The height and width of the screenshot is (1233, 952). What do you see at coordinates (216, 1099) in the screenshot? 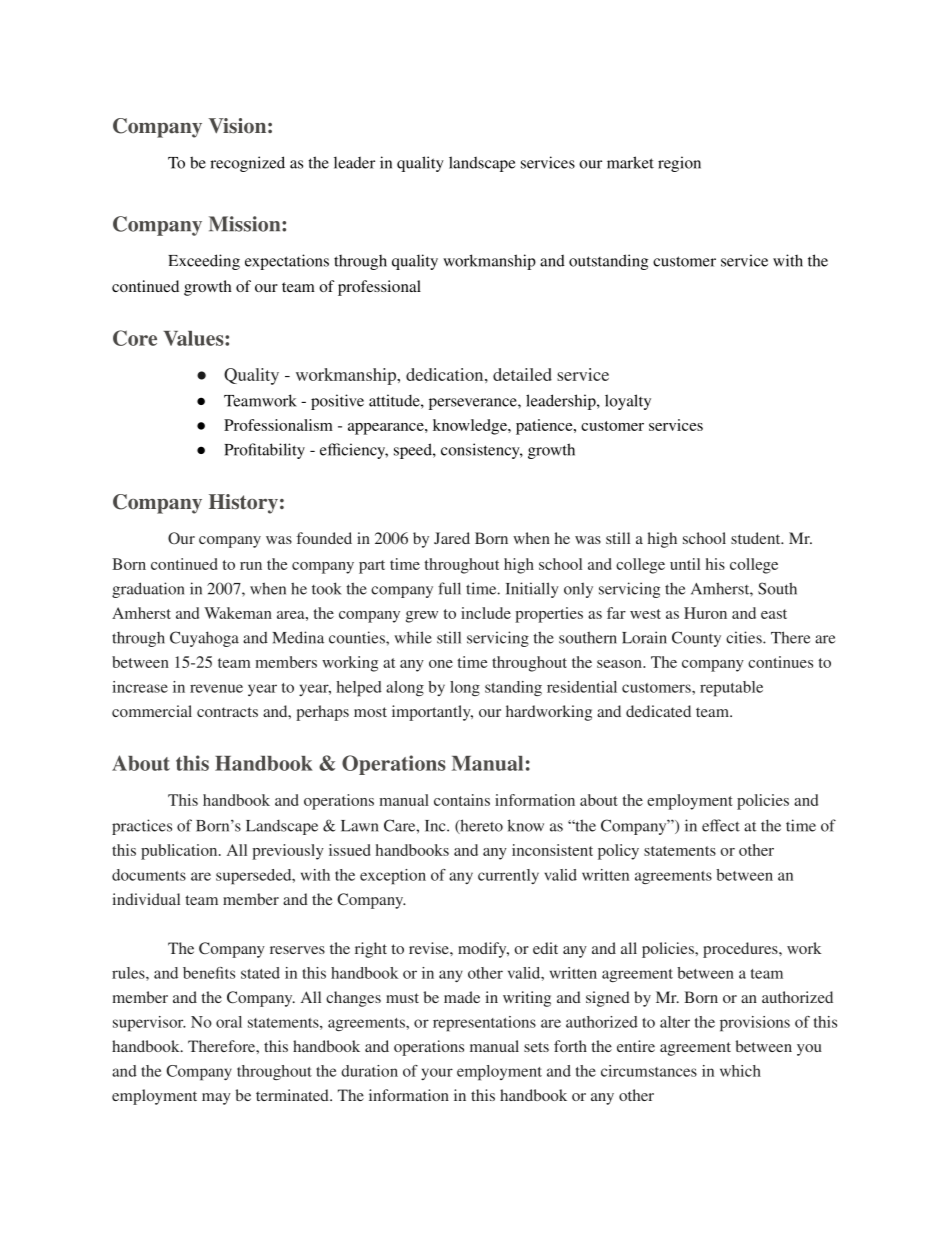
I see `may` at bounding box center [216, 1099].
